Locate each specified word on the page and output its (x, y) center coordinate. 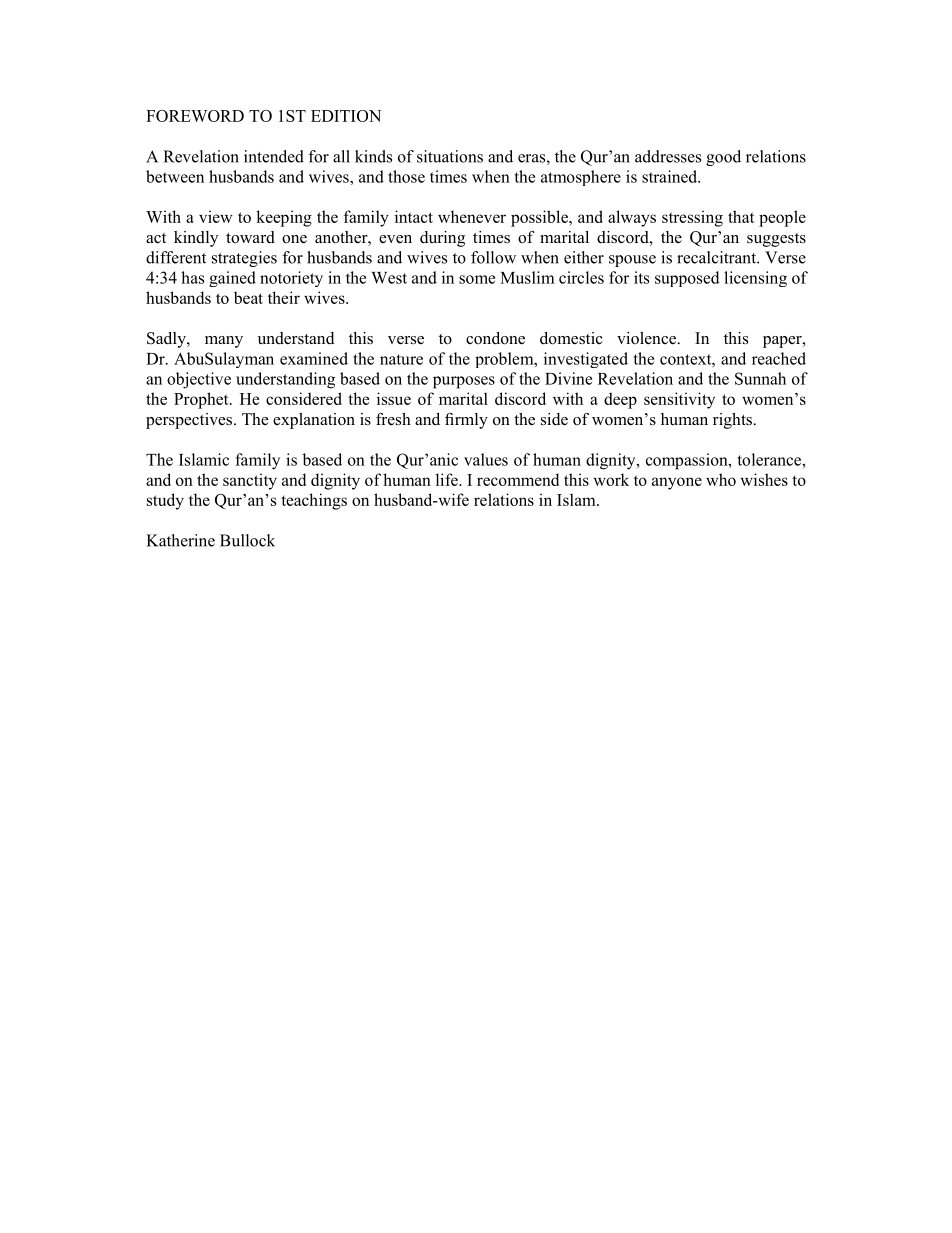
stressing (692, 218)
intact (414, 216)
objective (199, 380)
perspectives (189, 421)
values (486, 459)
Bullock (247, 540)
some (477, 279)
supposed (687, 279)
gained (232, 279)
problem (505, 360)
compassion (688, 461)
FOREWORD (195, 116)
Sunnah (760, 378)
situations (450, 156)
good (723, 158)
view (215, 216)
